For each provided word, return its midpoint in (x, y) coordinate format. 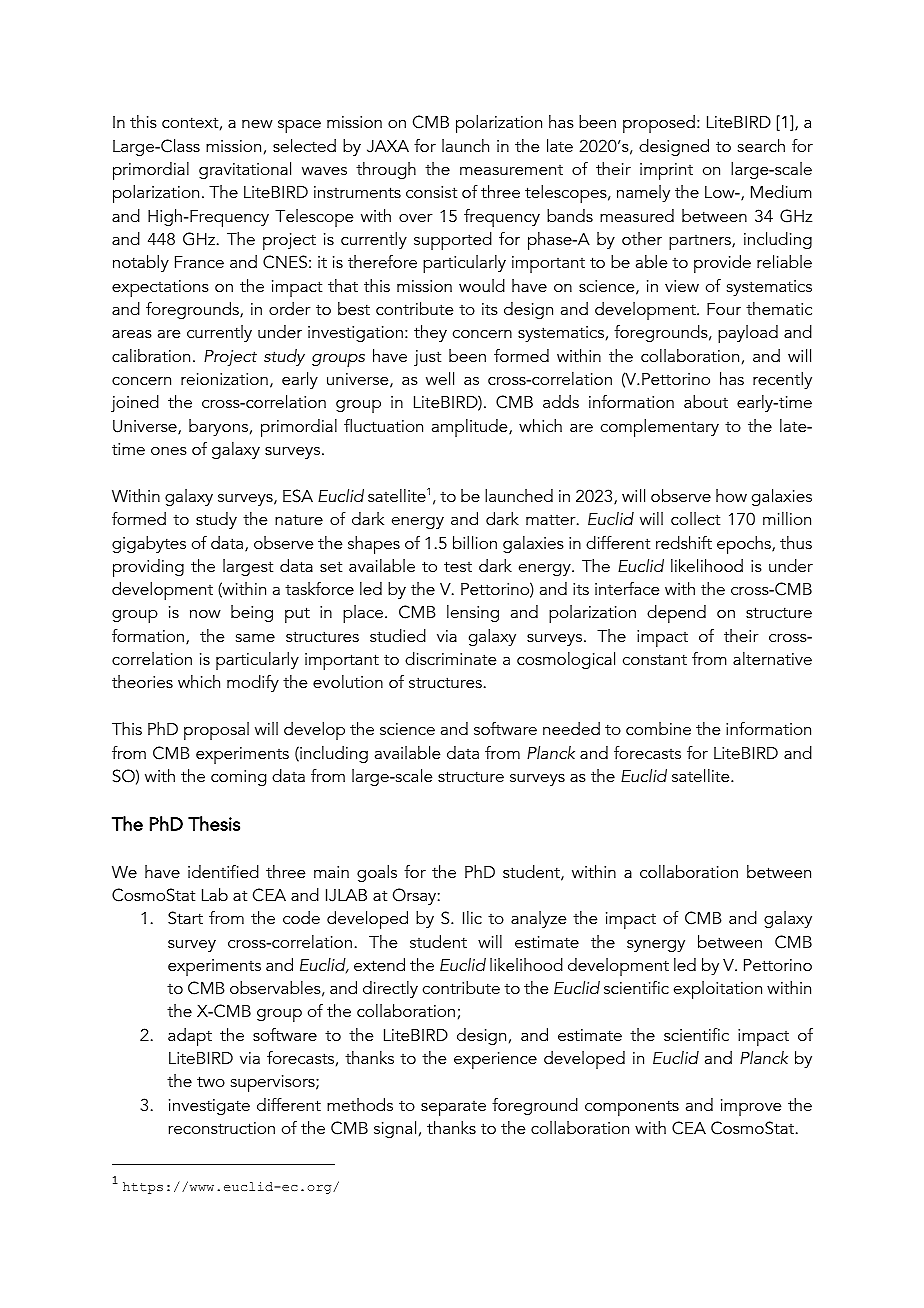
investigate (209, 1107)
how (731, 495)
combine (658, 728)
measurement (511, 170)
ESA (298, 496)
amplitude (471, 428)
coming (238, 778)
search (761, 145)
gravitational (245, 170)
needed (571, 728)
